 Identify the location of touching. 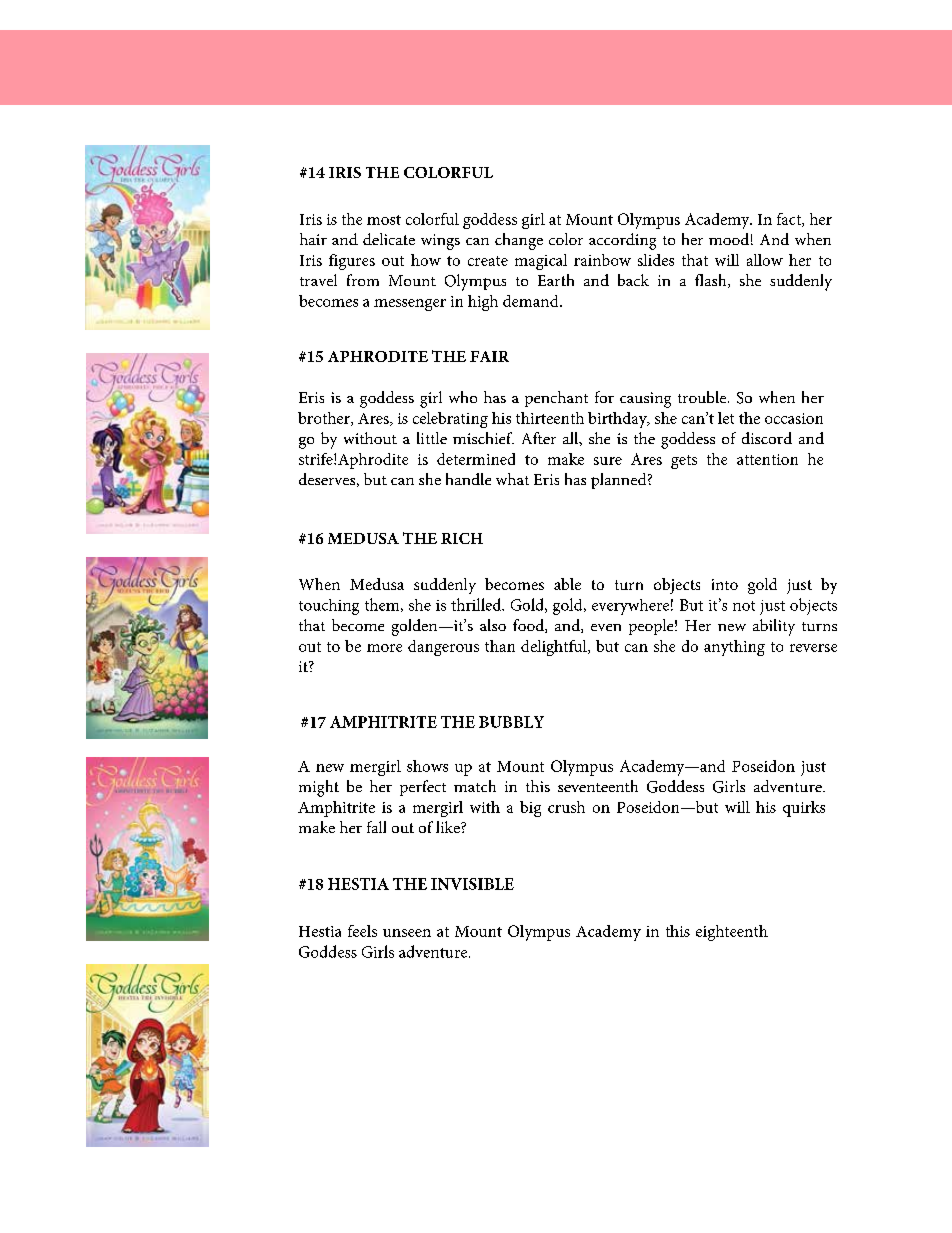
(329, 607).
